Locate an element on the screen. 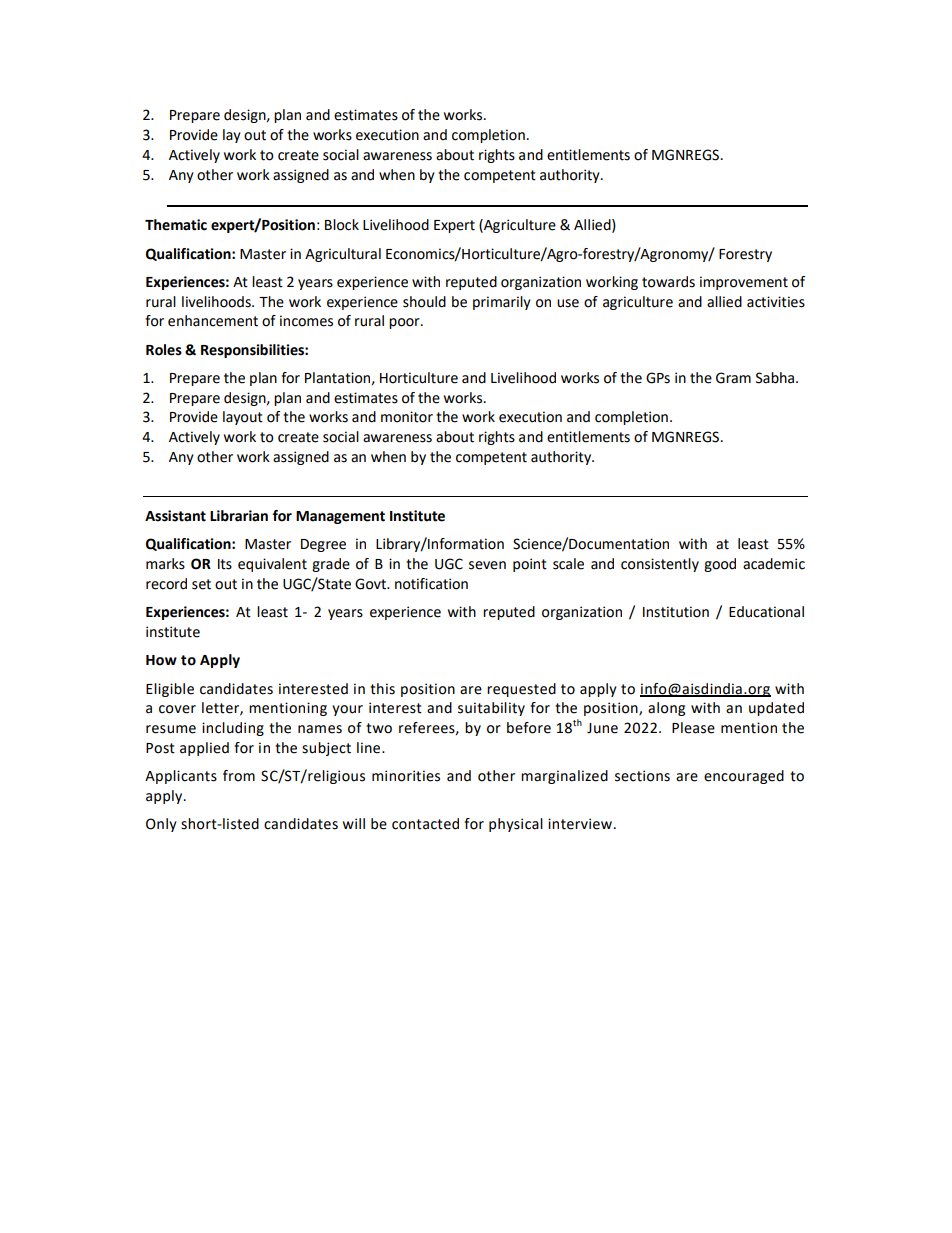 Image resolution: width=952 pixels, height=1233 pixels. Librarian is located at coordinates (239, 516).
